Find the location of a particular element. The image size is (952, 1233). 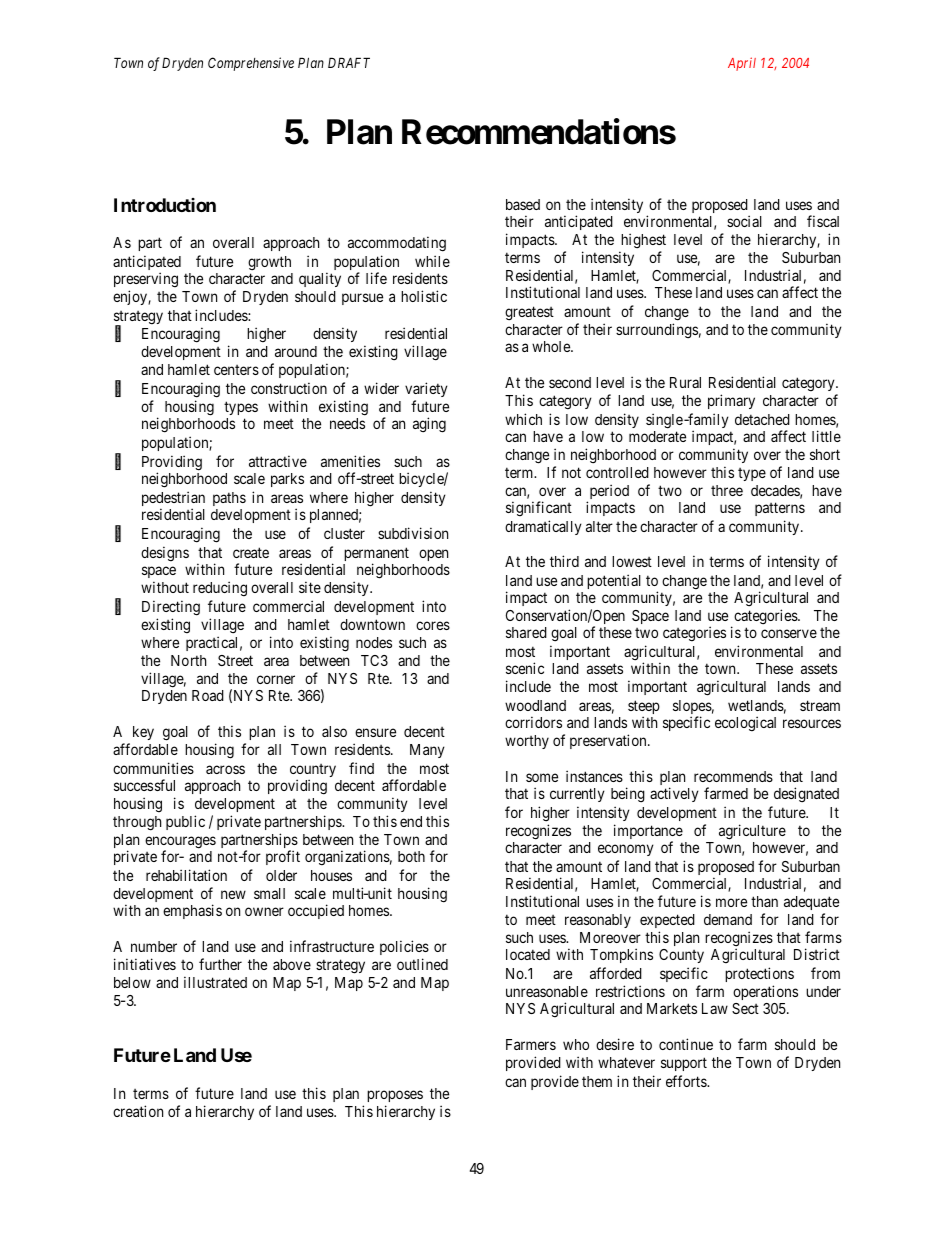

ecological is located at coordinates (745, 723).
